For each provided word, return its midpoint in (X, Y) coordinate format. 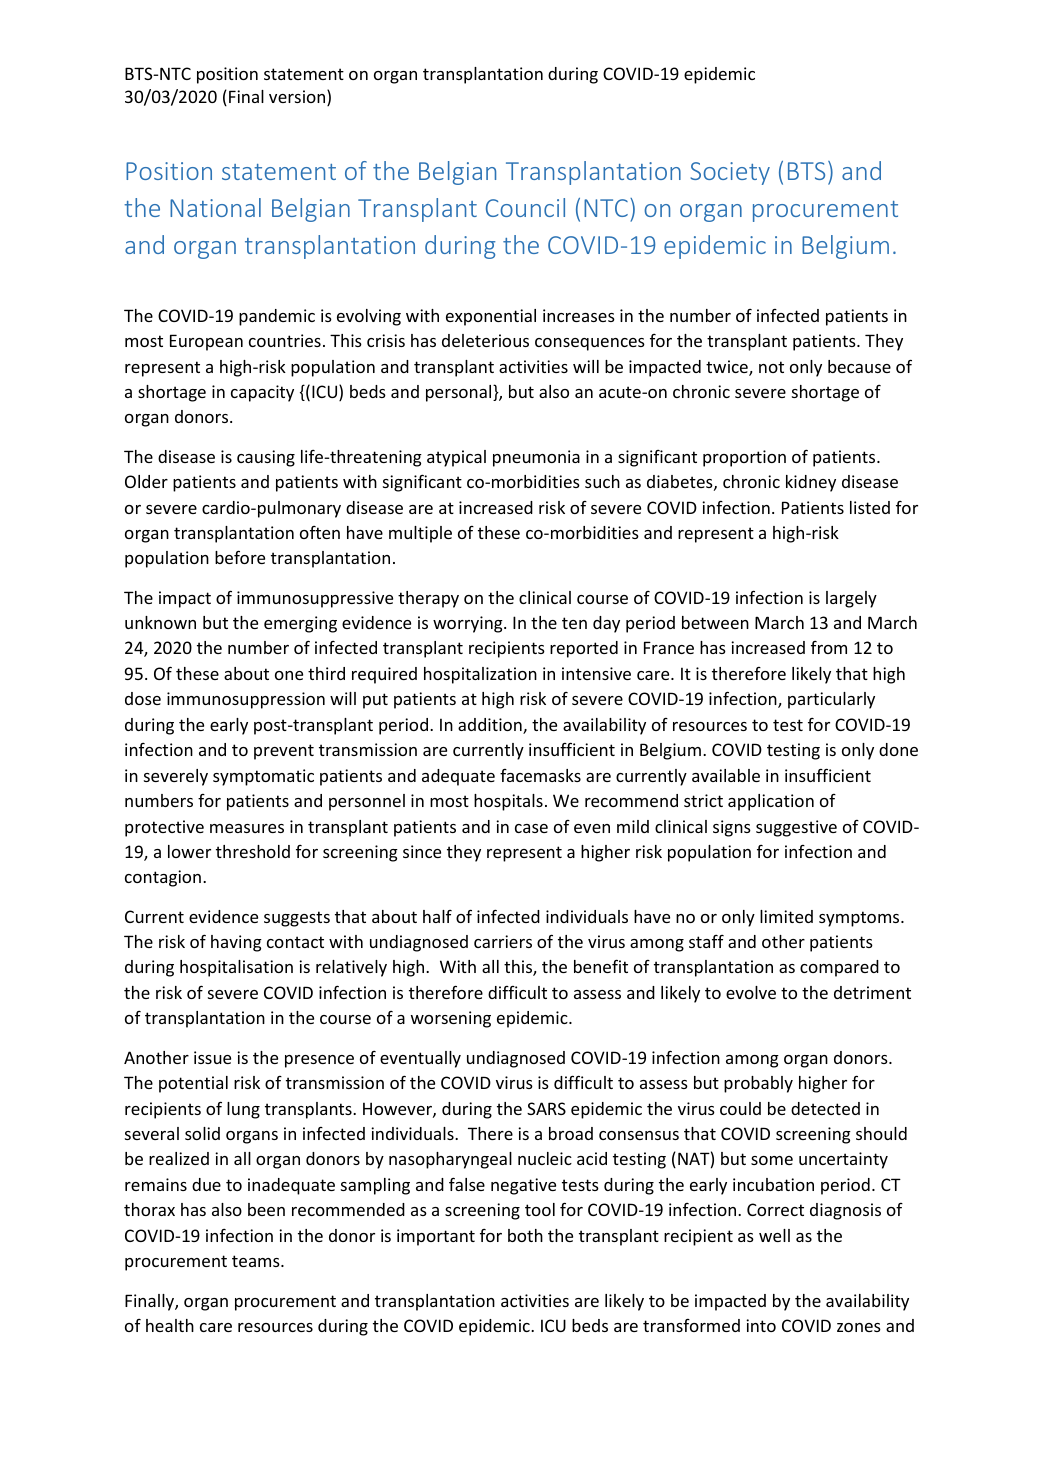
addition (491, 726)
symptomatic (263, 777)
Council (525, 207)
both (525, 1235)
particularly (831, 700)
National (215, 207)
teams (257, 1261)
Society (730, 173)
